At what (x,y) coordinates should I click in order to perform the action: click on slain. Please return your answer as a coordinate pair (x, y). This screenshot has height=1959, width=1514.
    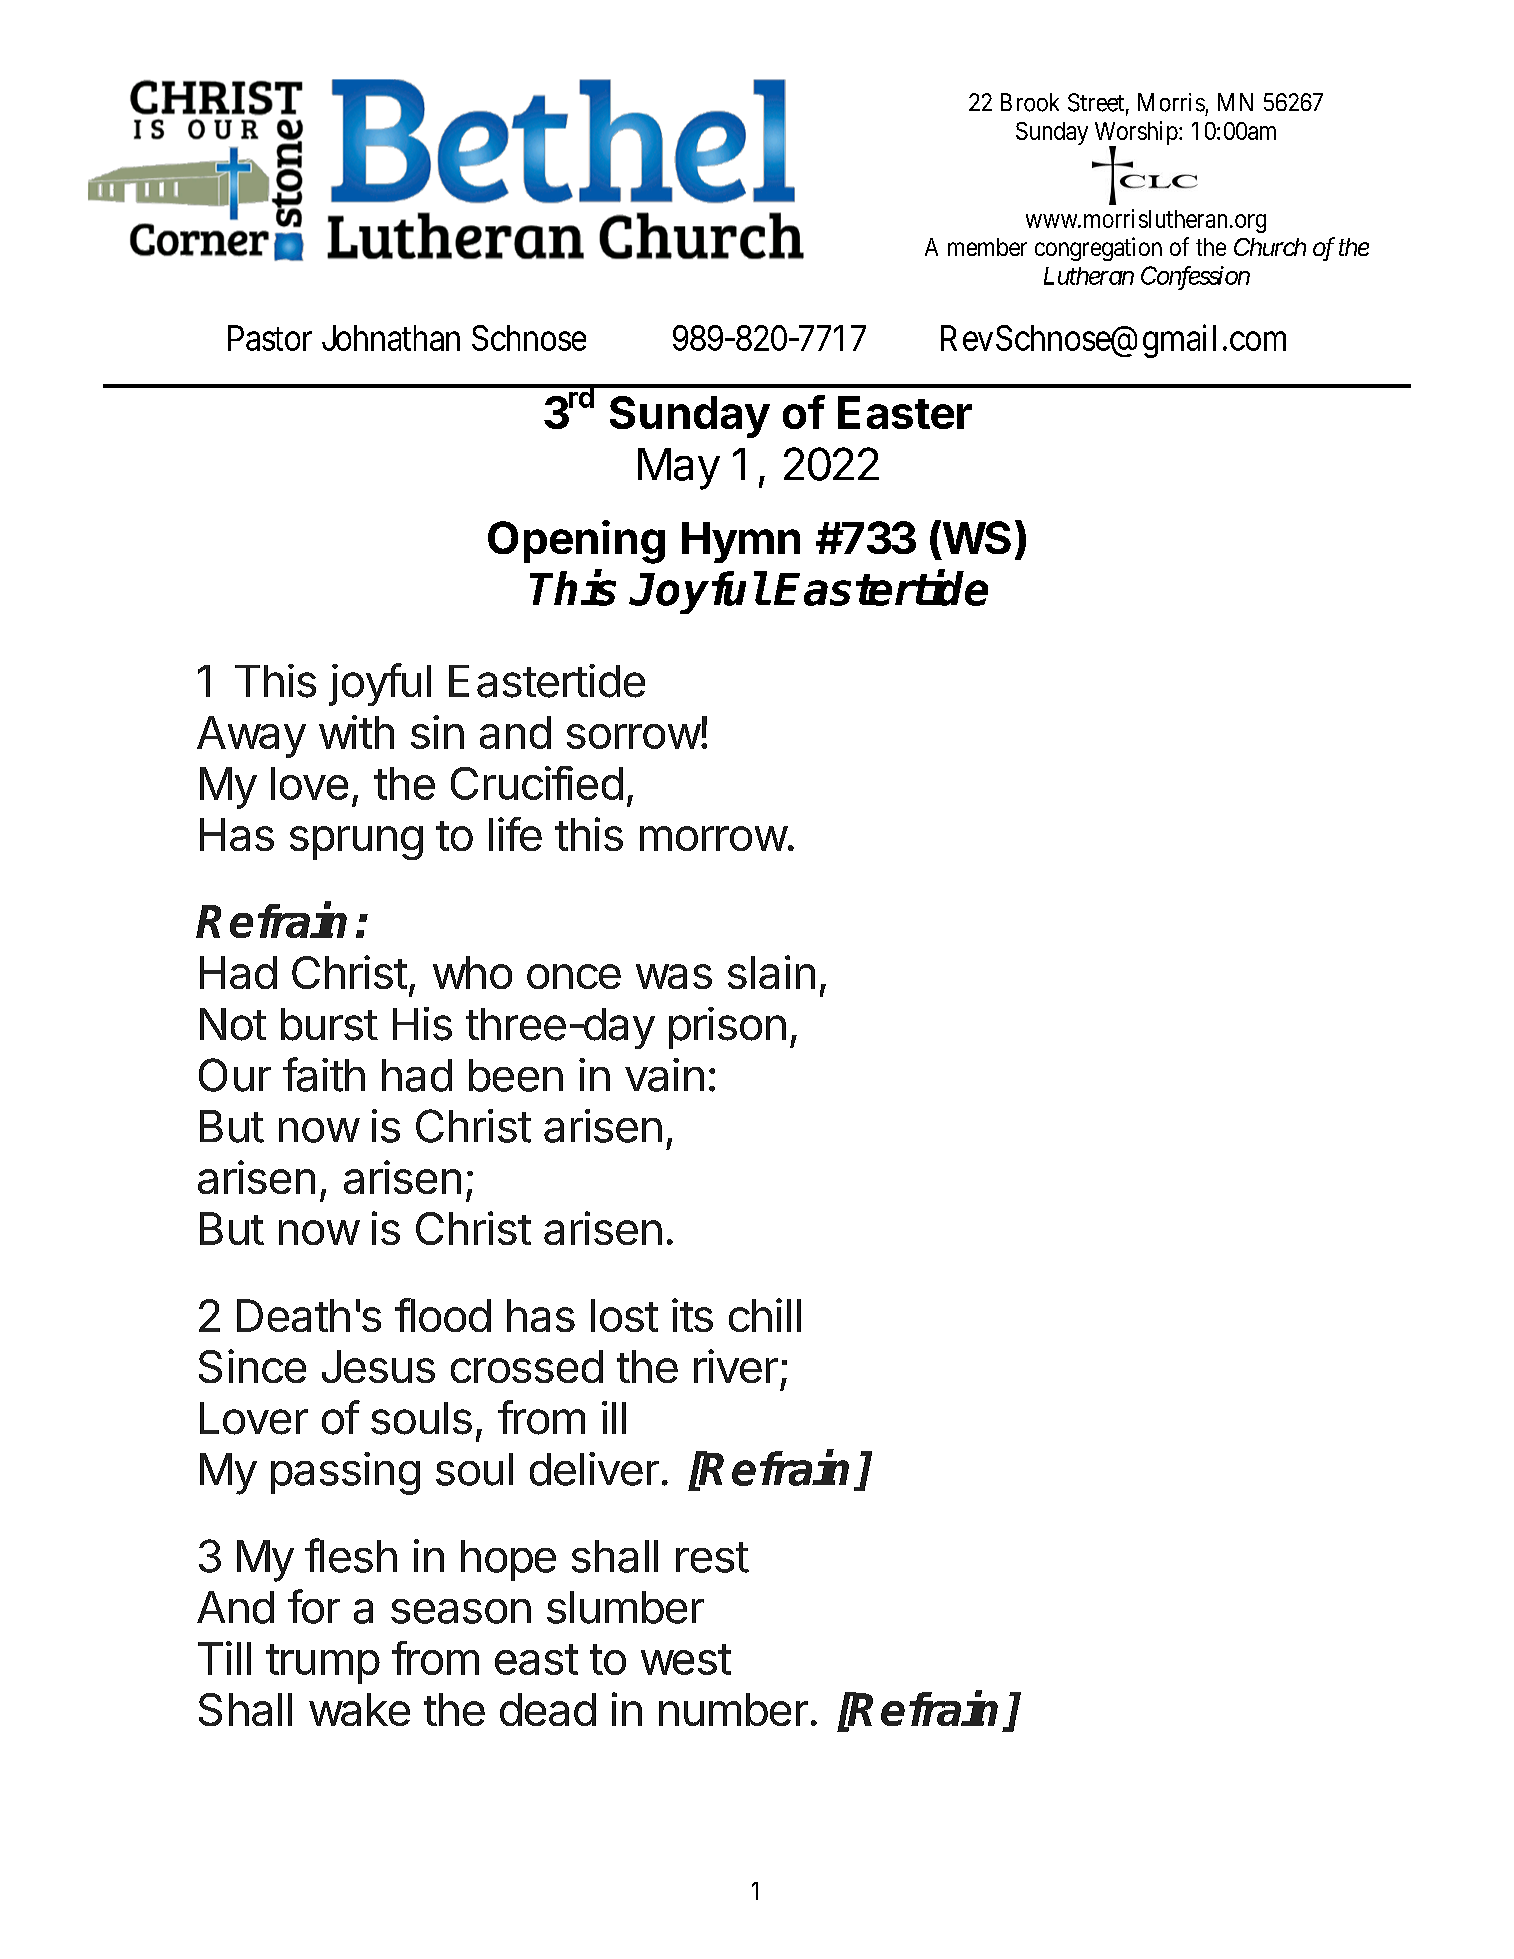
    Looking at the image, I should click on (771, 972).
